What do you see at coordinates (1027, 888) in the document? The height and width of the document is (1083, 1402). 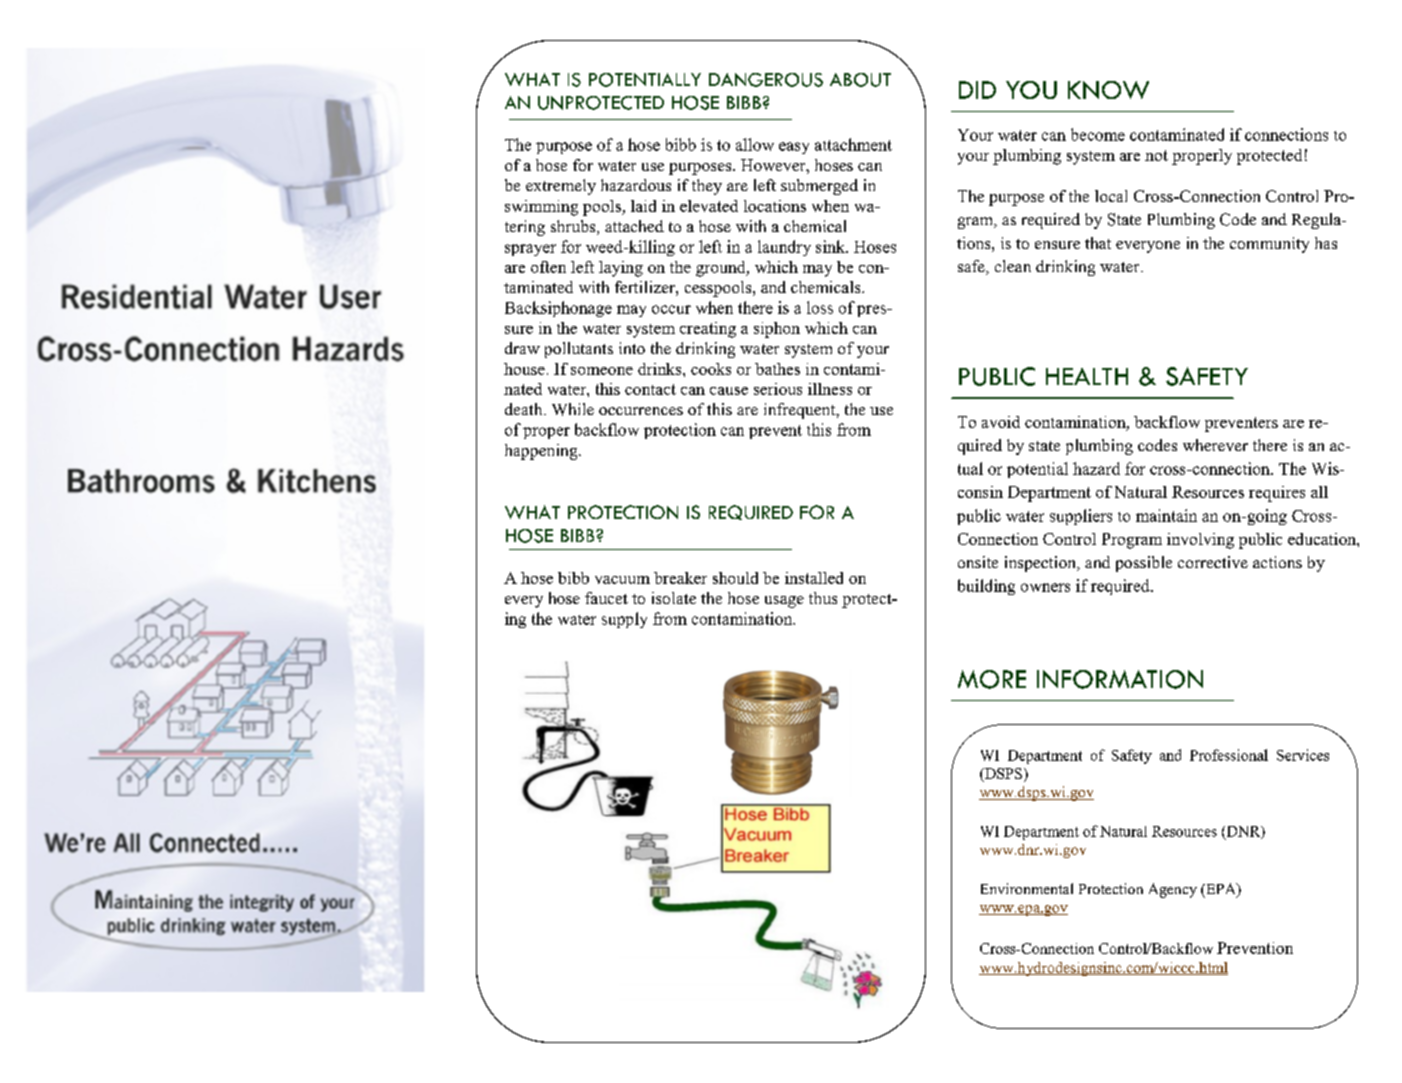 I see `Environmental` at bounding box center [1027, 888].
